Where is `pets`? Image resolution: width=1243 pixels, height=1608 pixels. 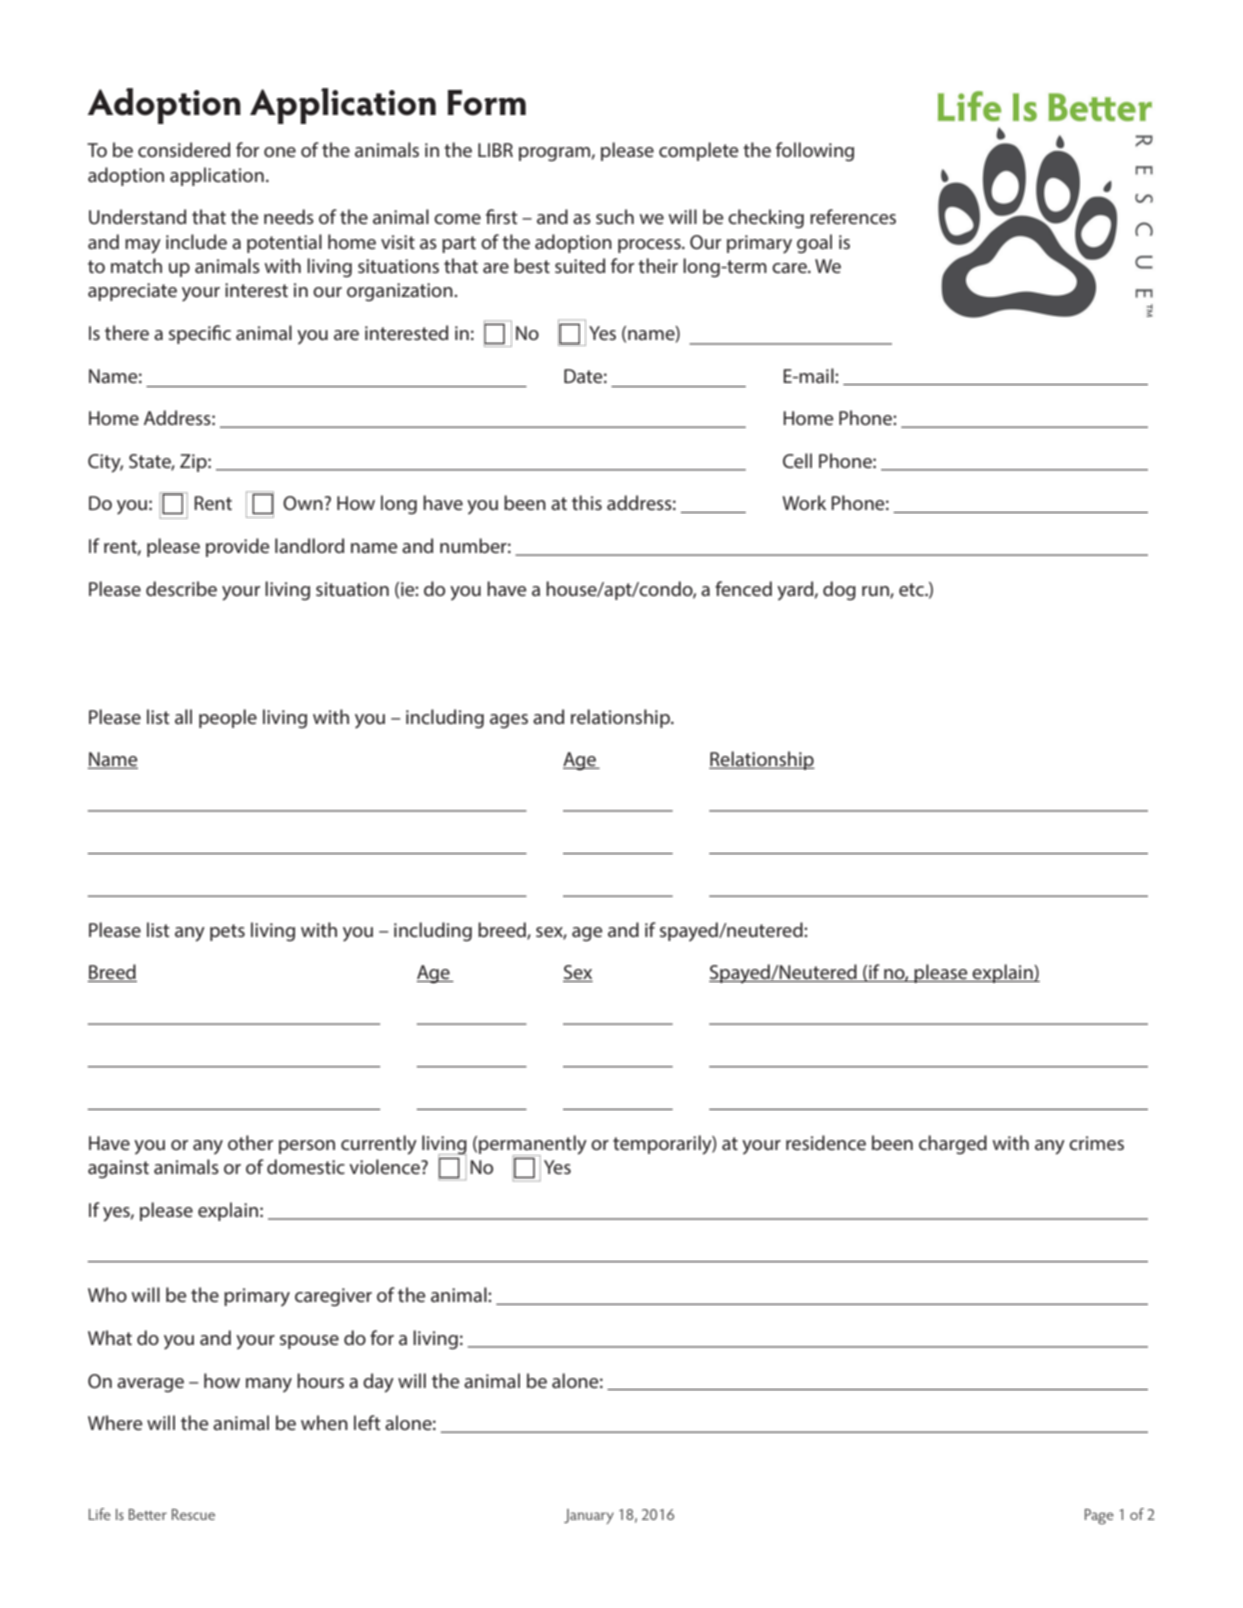
pets is located at coordinates (227, 932).
